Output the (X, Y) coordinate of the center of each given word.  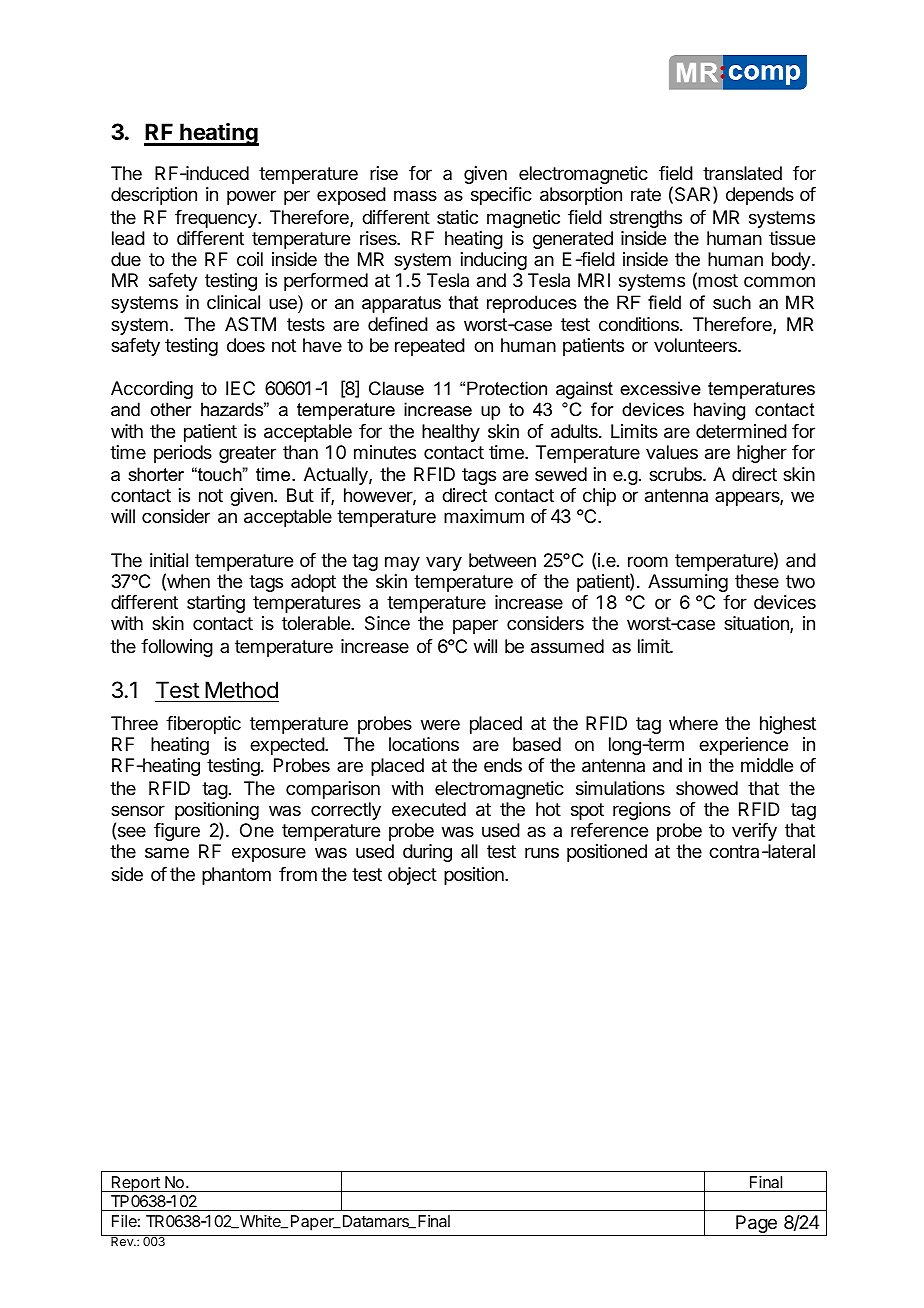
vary (444, 563)
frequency (217, 219)
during (427, 853)
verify (754, 832)
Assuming (688, 583)
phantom (236, 876)
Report (136, 1184)
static (457, 217)
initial (169, 560)
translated (742, 173)
